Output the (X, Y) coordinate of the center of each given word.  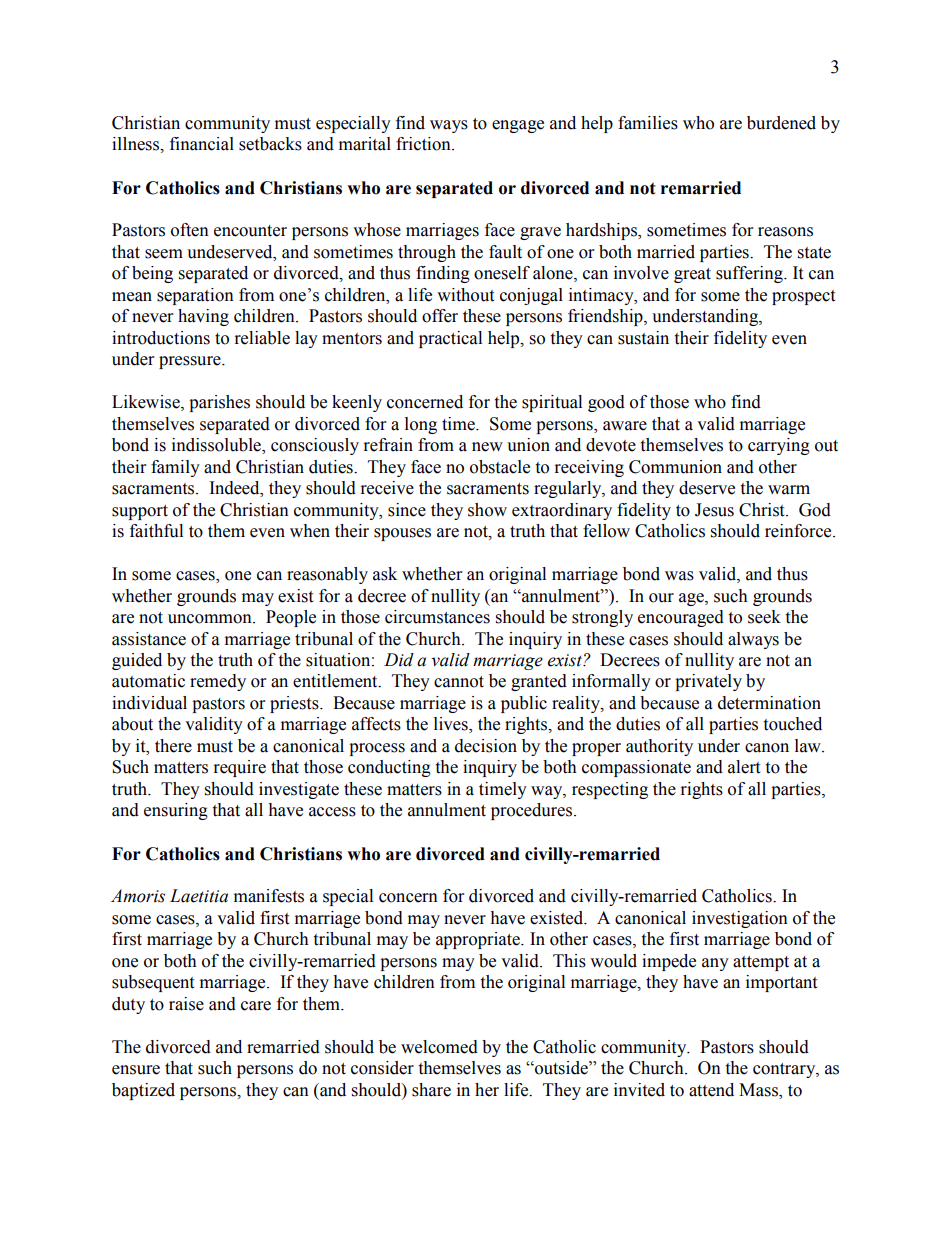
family (175, 468)
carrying (779, 446)
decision (486, 746)
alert (744, 767)
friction (424, 144)
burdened (781, 123)
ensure (136, 1070)
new (487, 447)
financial (202, 144)
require (240, 768)
